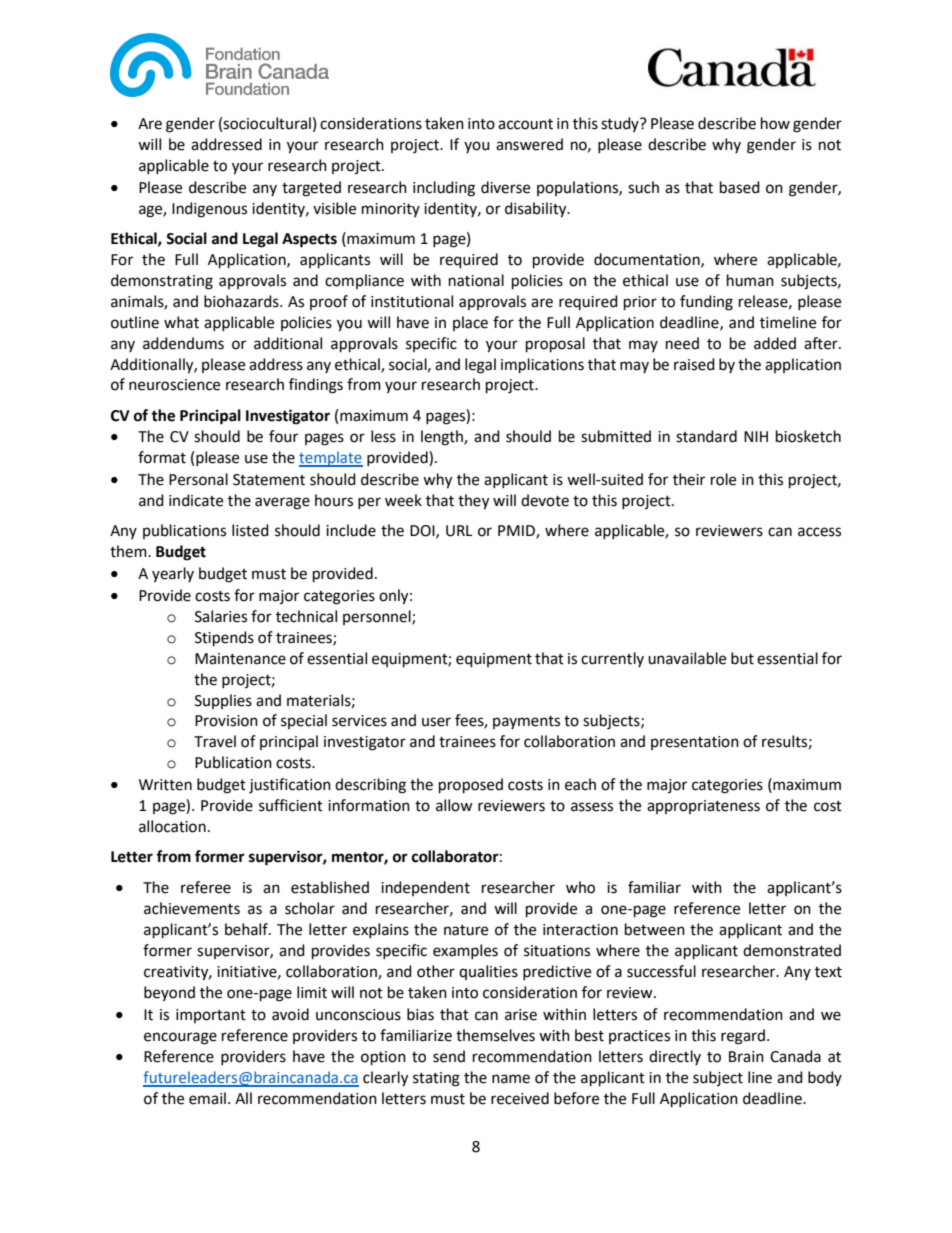  I want to click on Travel, so click(215, 741).
